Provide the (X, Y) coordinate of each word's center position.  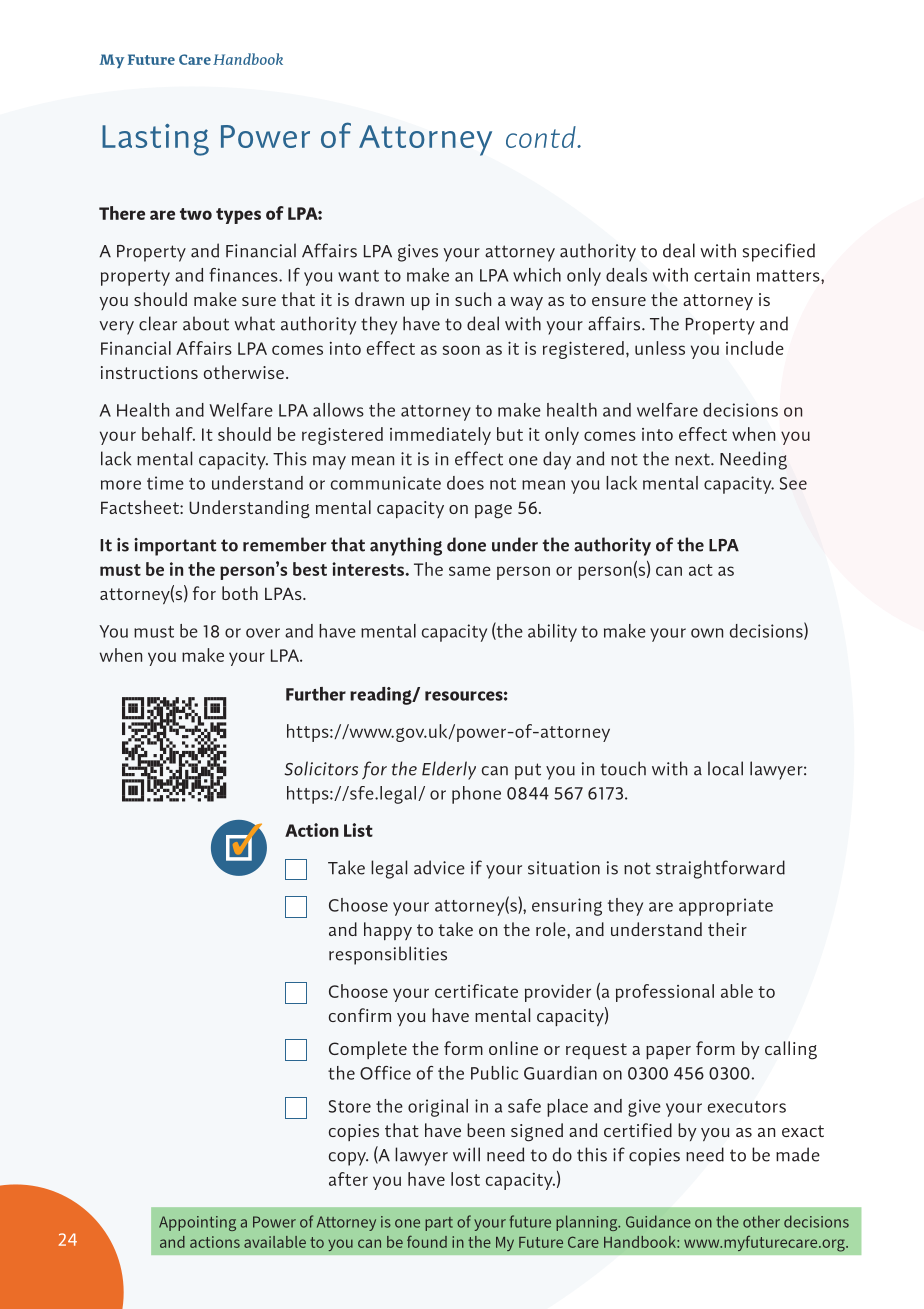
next (693, 460)
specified (779, 252)
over (263, 633)
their (727, 929)
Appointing (197, 1223)
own (707, 633)
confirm (360, 1015)
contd (542, 137)
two (196, 214)
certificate (476, 991)
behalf (168, 434)
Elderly (449, 770)
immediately (440, 436)
